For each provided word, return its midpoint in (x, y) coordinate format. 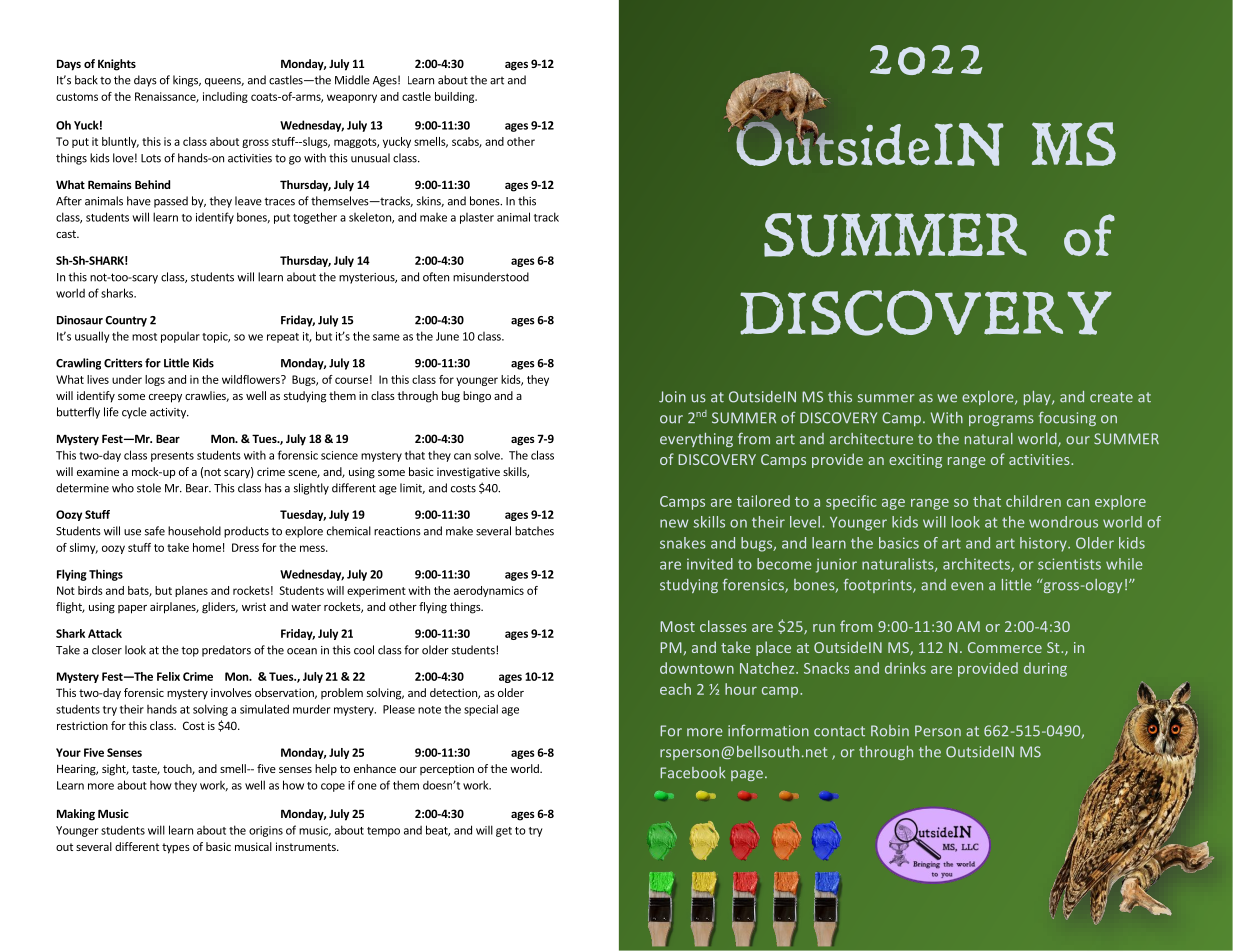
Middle (352, 80)
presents (172, 457)
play (1038, 398)
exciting (915, 461)
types (176, 848)
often (436, 277)
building (456, 97)
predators (226, 651)
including (225, 97)
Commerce (1005, 647)
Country (126, 321)
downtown (697, 668)
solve (488, 455)
